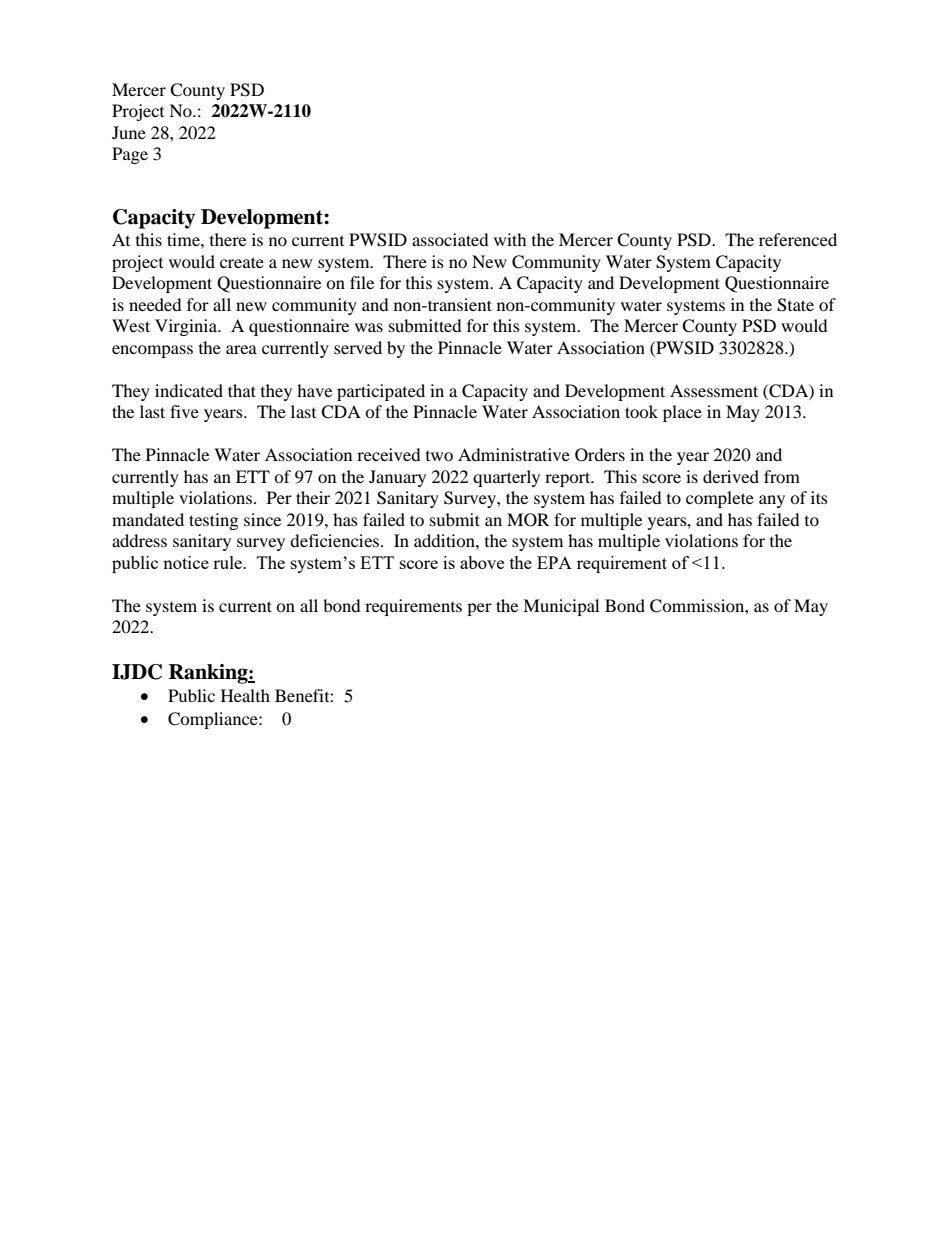 The height and width of the page is (1233, 952). What do you see at coordinates (561, 607) in the page?
I see `Municipal` at bounding box center [561, 607].
